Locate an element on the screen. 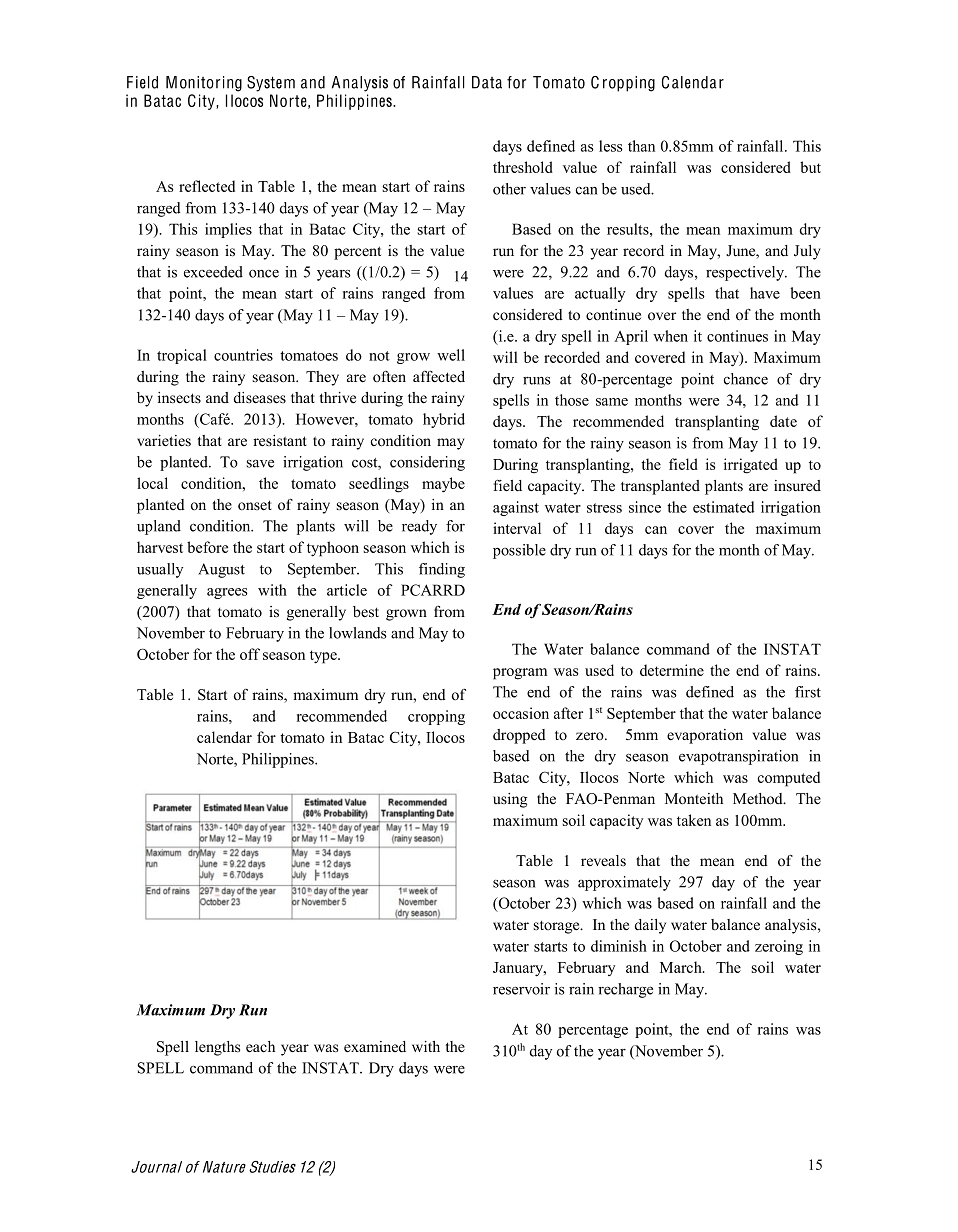 This screenshot has height=1232, width=958. estimated is located at coordinates (724, 507).
